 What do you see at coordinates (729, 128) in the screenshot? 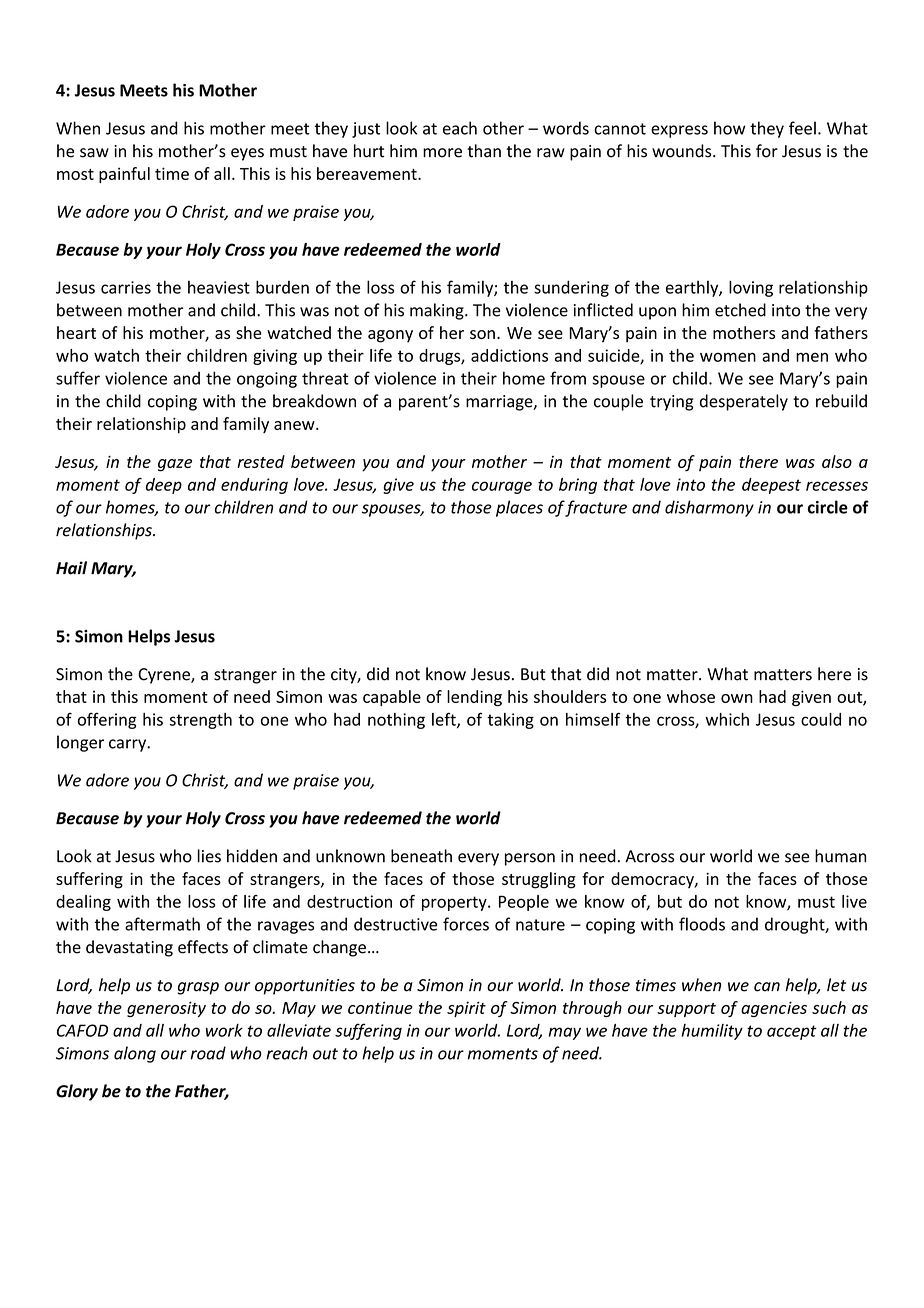
I see `how` at bounding box center [729, 128].
